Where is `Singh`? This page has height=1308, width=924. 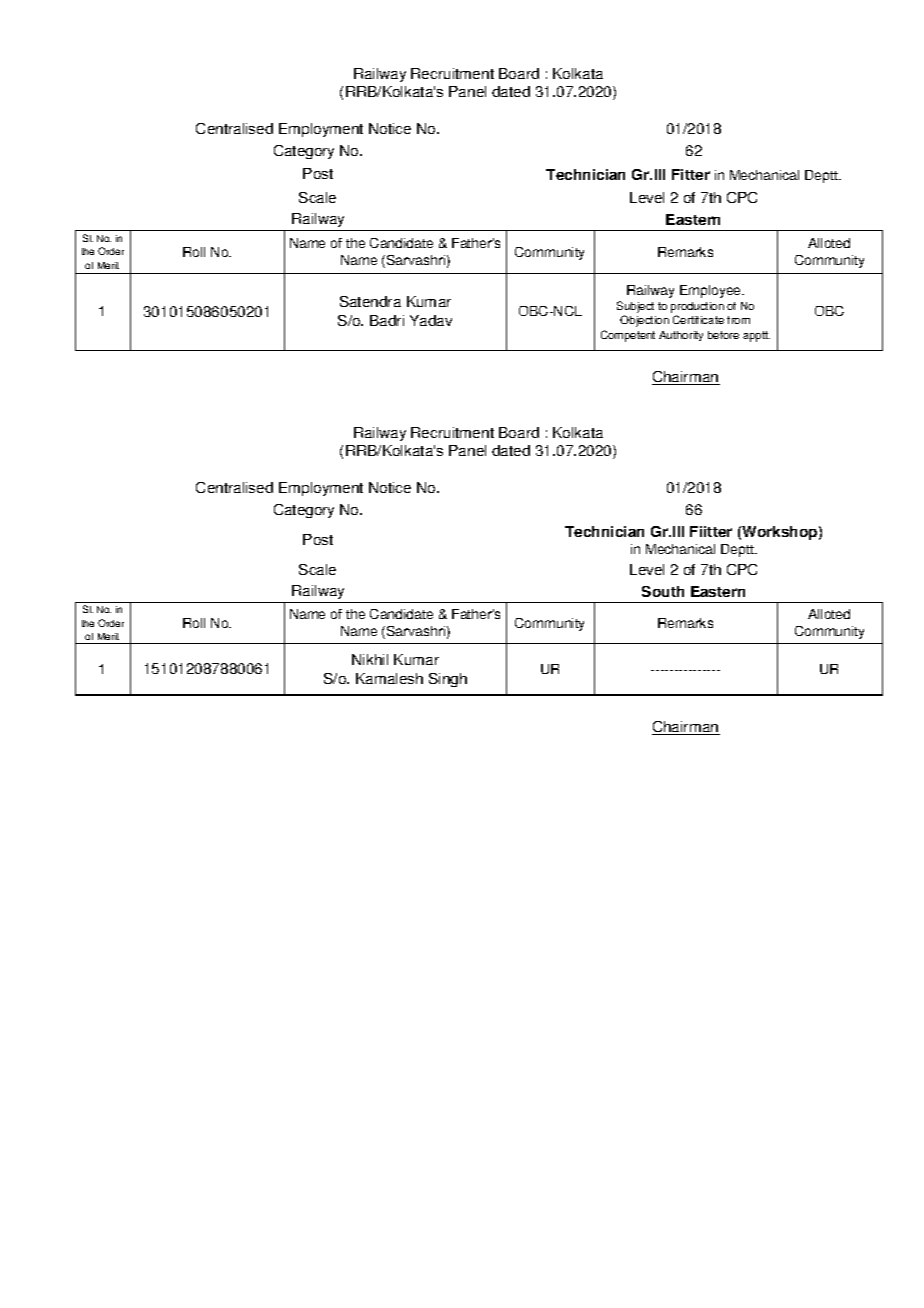
Singh is located at coordinates (448, 680).
